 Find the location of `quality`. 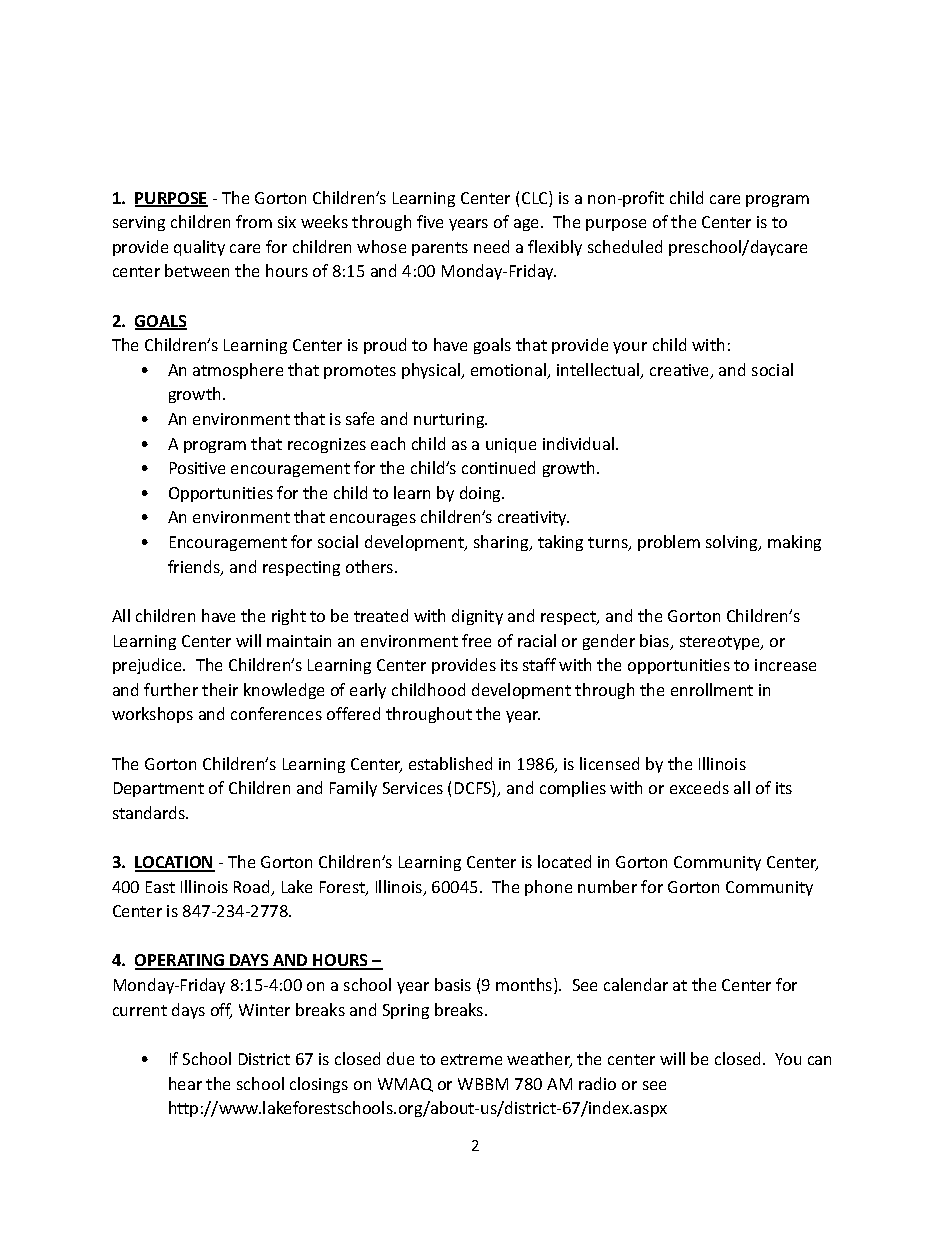

quality is located at coordinates (199, 248).
